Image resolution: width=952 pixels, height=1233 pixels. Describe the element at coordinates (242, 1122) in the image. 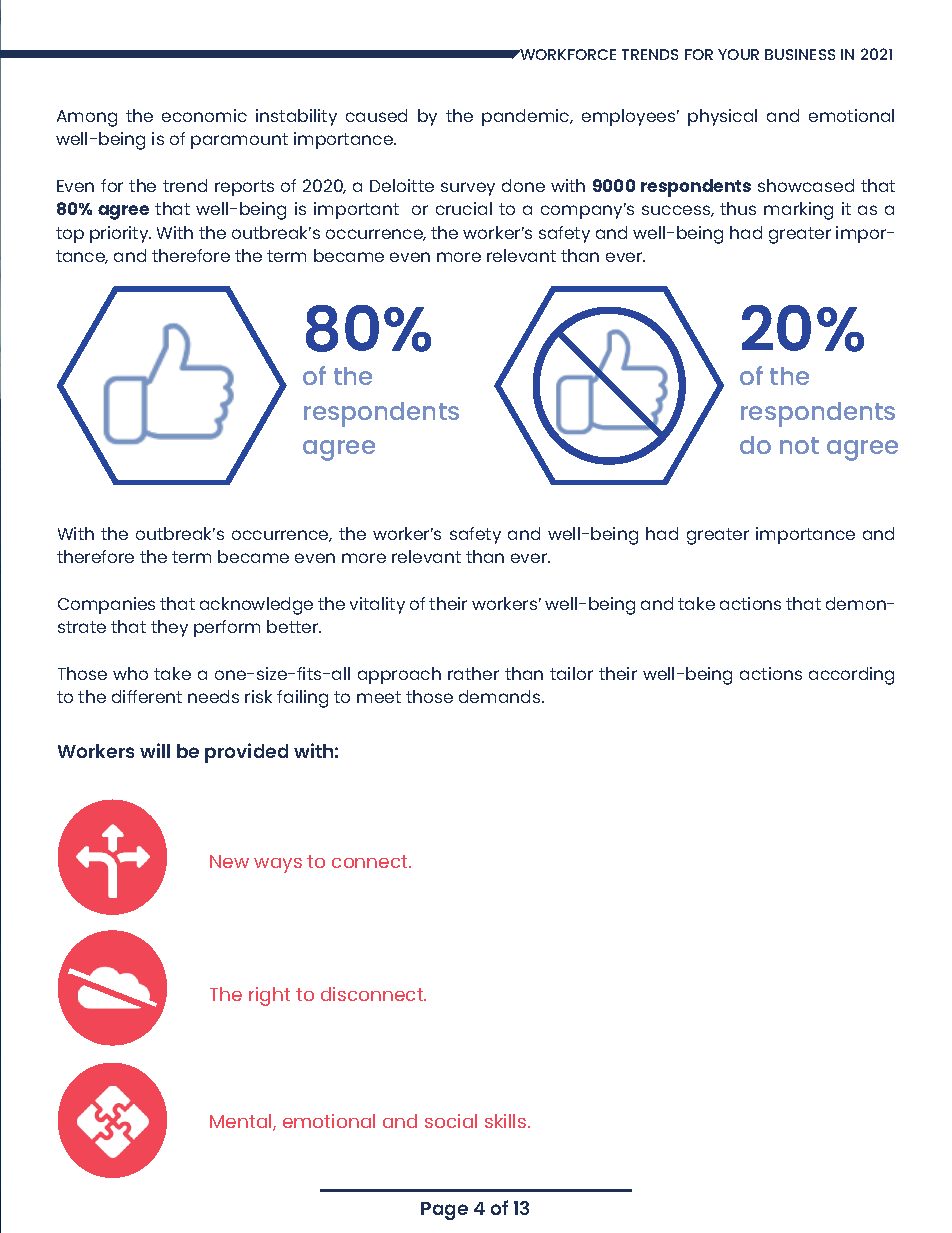

I see `Mental` at that location.
